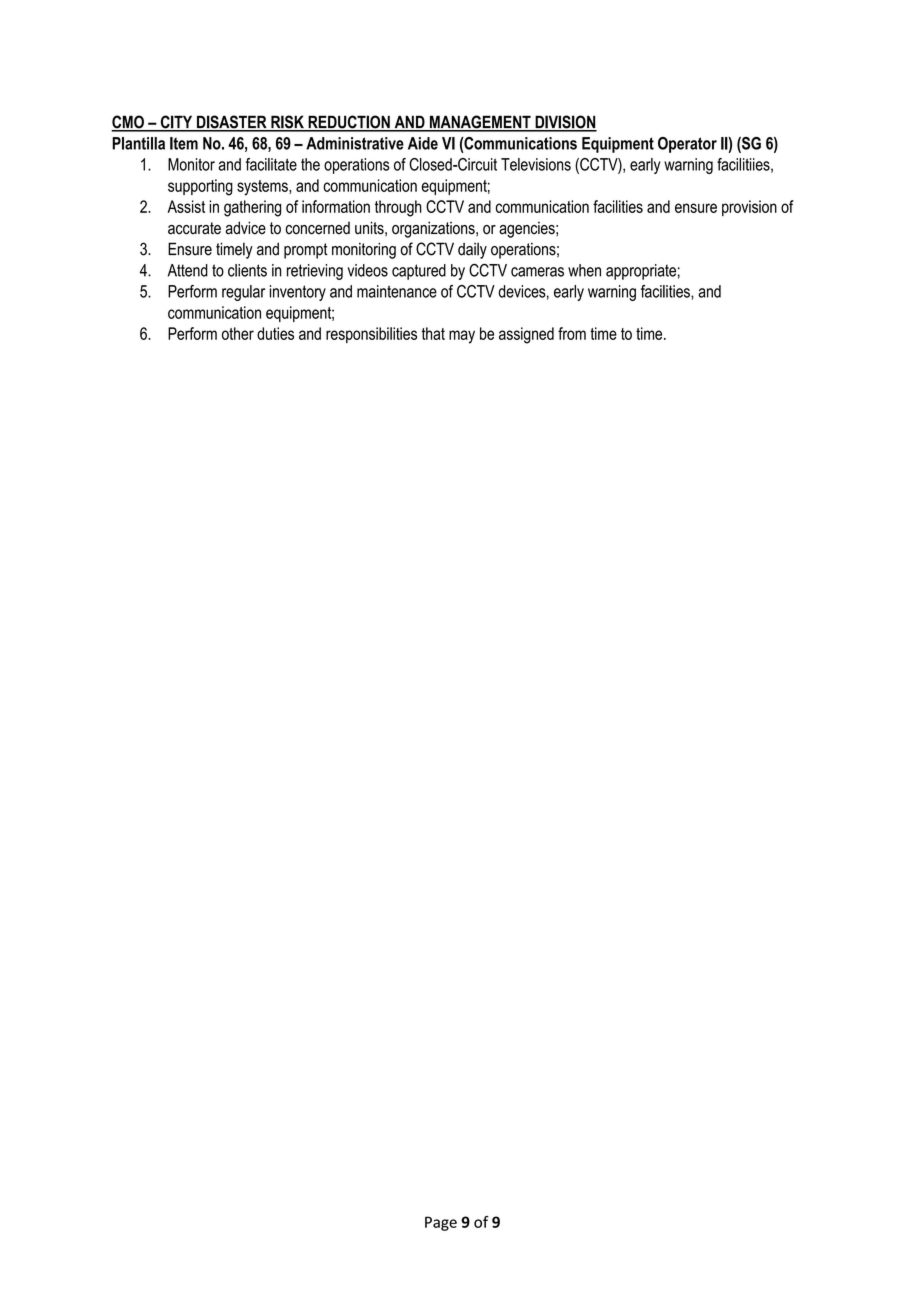 Image resolution: width=924 pixels, height=1308 pixels. What do you see at coordinates (433, 333) in the screenshot?
I see `that` at bounding box center [433, 333].
